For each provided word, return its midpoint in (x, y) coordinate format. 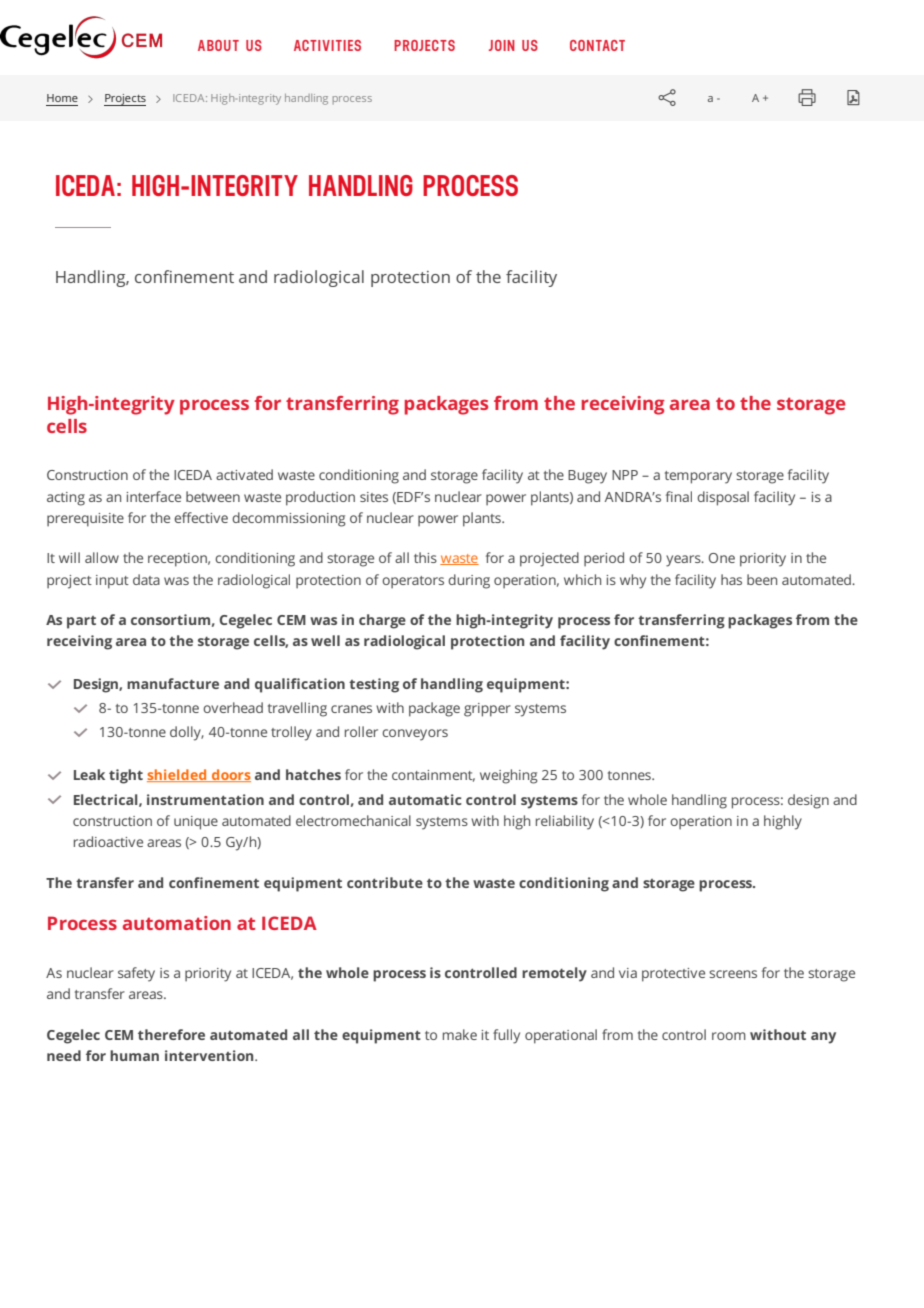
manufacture (173, 683)
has (731, 579)
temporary (698, 477)
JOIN (502, 45)
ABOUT (218, 45)
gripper (487, 710)
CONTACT (597, 45)
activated (244, 474)
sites (374, 497)
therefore (171, 1034)
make (460, 1034)
